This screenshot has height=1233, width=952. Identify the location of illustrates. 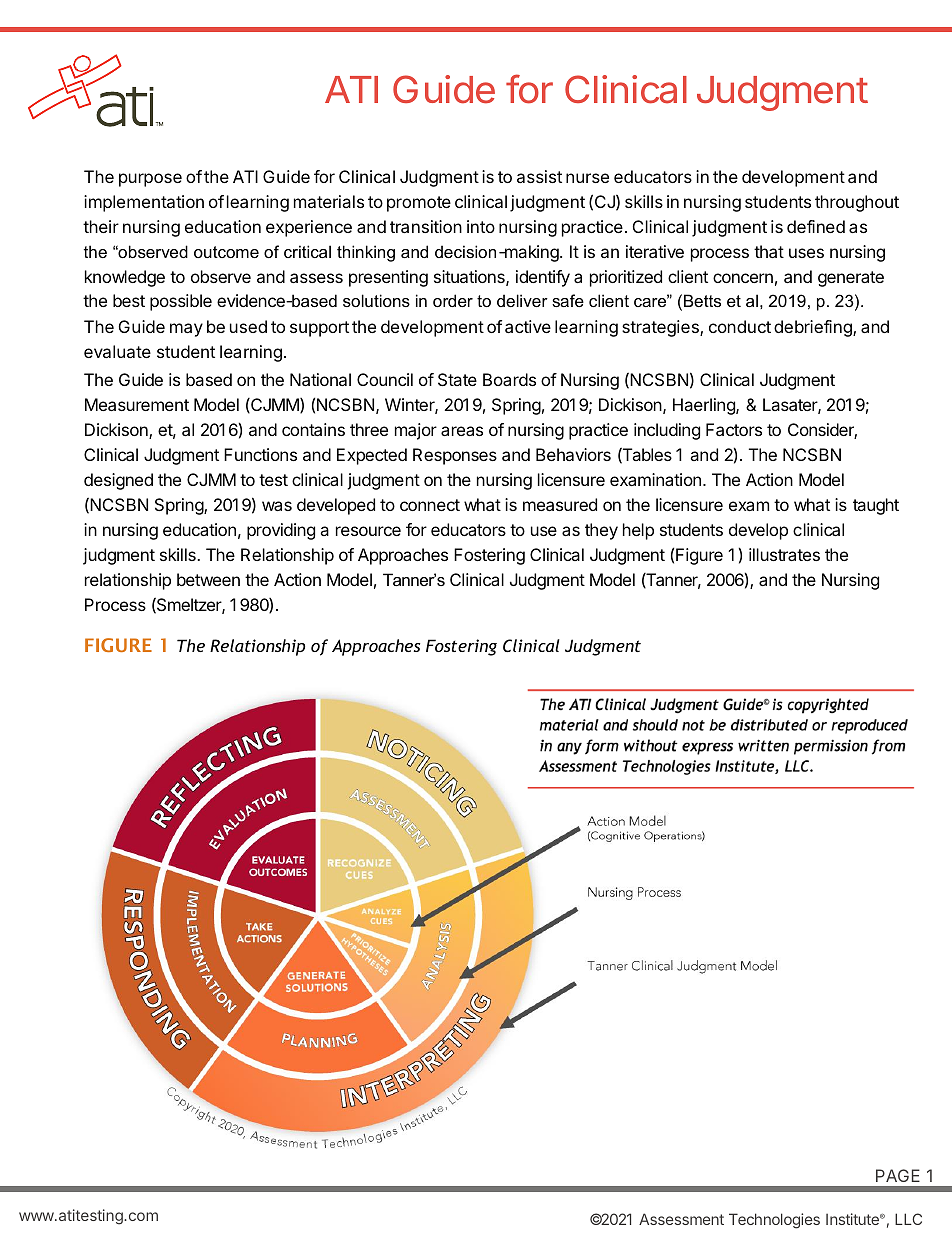
(784, 554).
